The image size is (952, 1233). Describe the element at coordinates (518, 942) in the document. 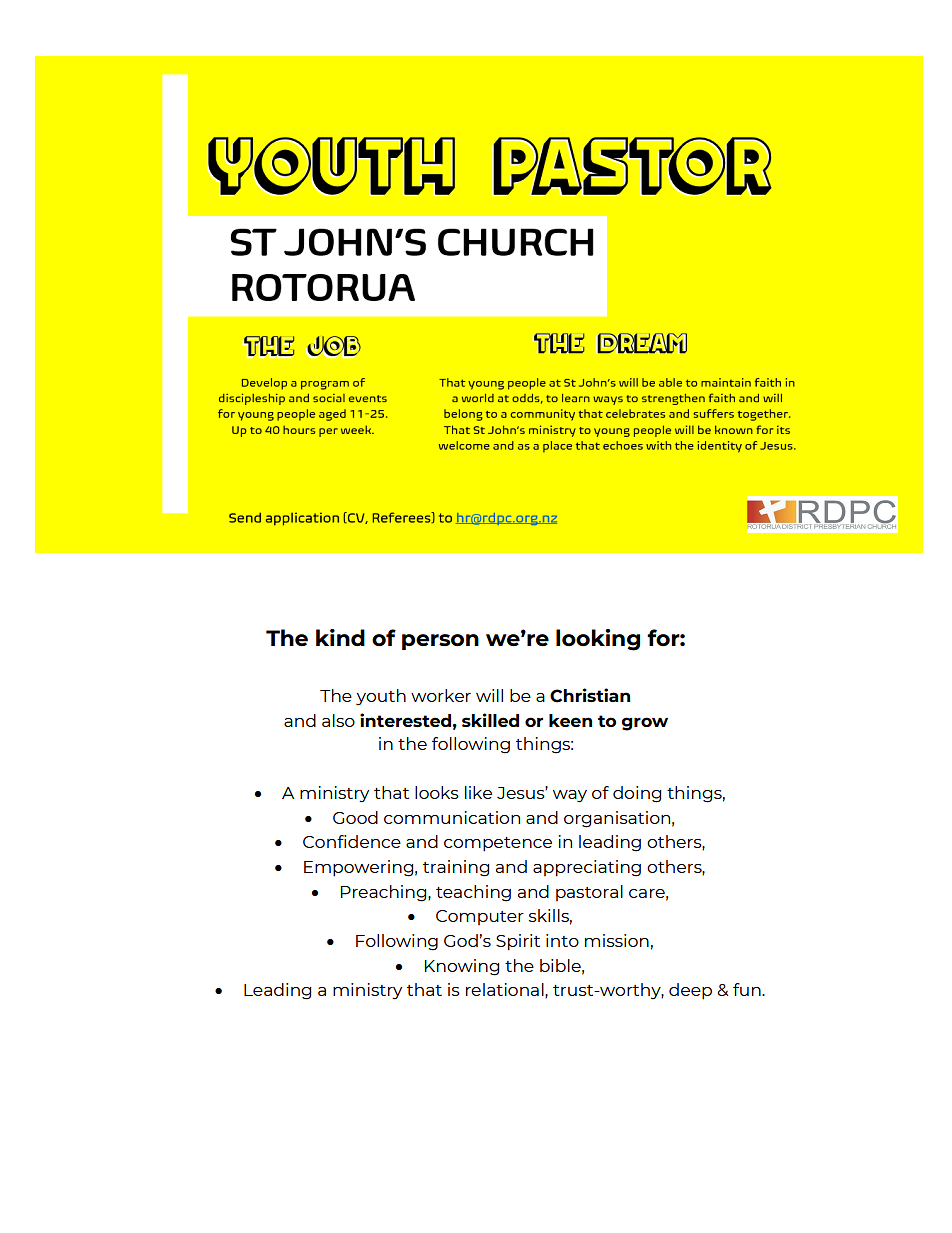

I see `Spirit` at that location.
